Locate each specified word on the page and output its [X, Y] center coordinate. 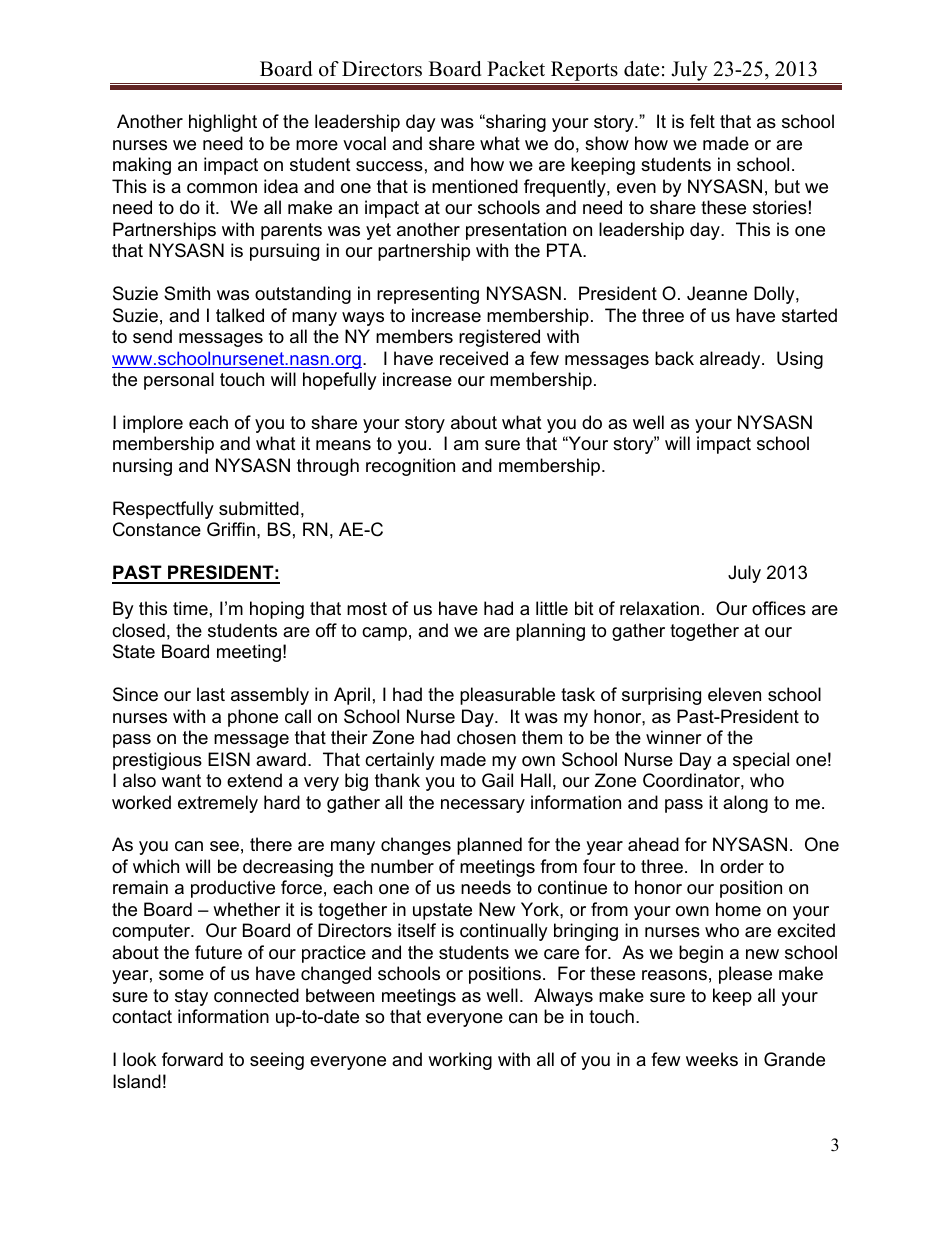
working [460, 1061]
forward [192, 1059]
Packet [516, 69]
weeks [712, 1059]
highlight [223, 123]
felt [702, 121]
